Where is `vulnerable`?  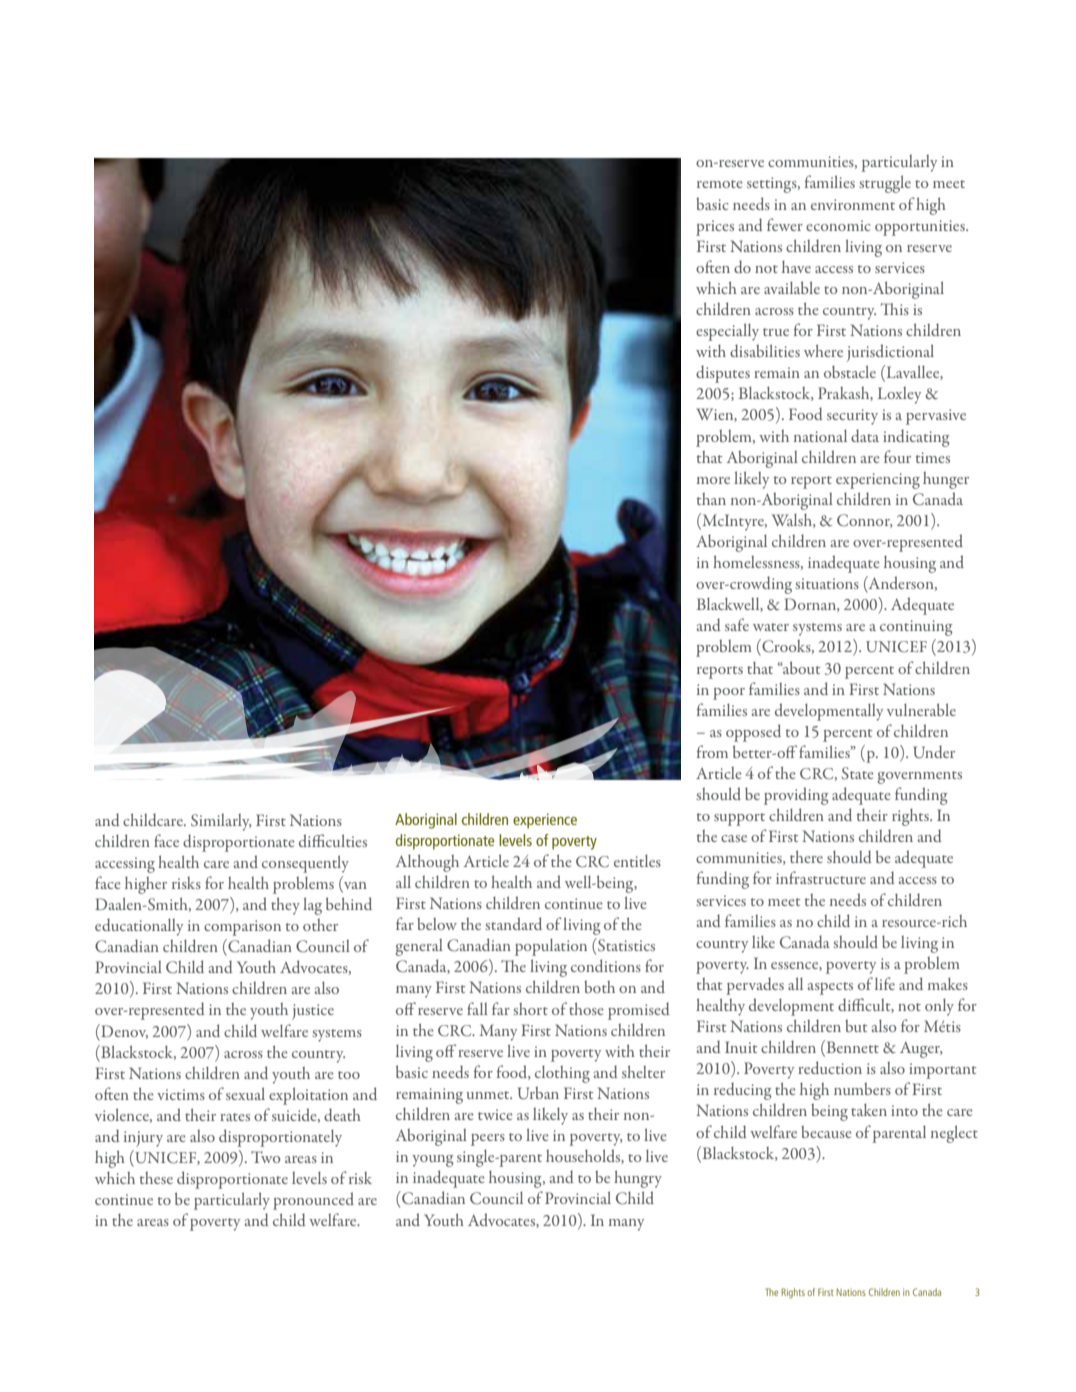
vulnerable is located at coordinates (921, 709).
